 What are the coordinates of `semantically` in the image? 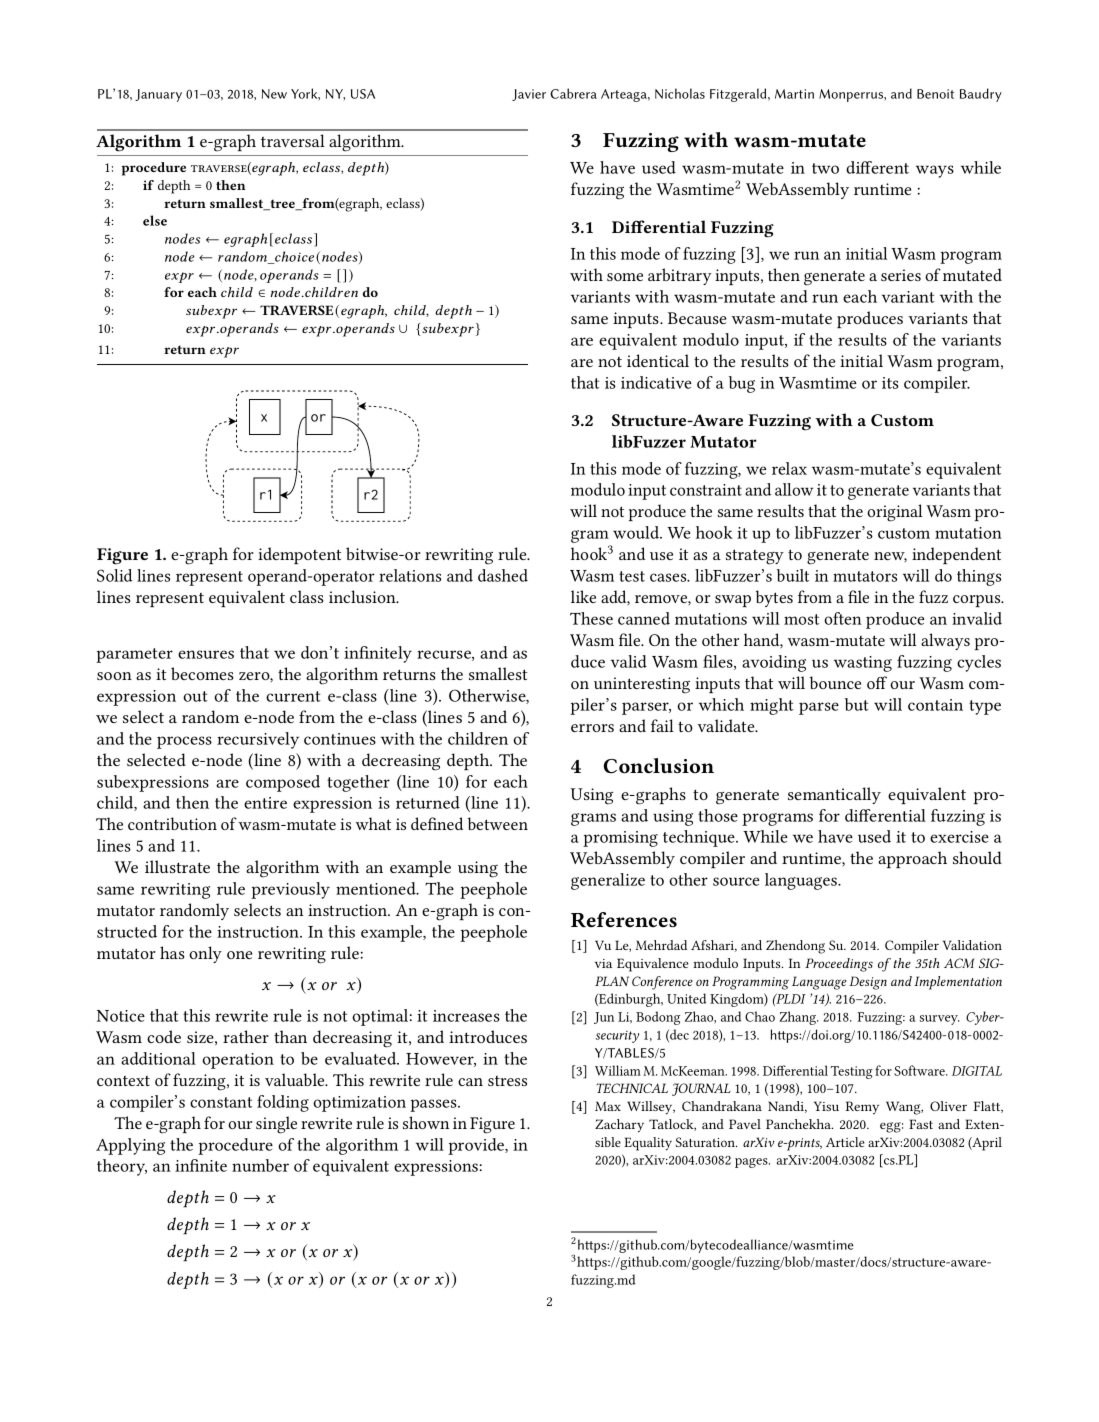 It's located at (834, 795).
